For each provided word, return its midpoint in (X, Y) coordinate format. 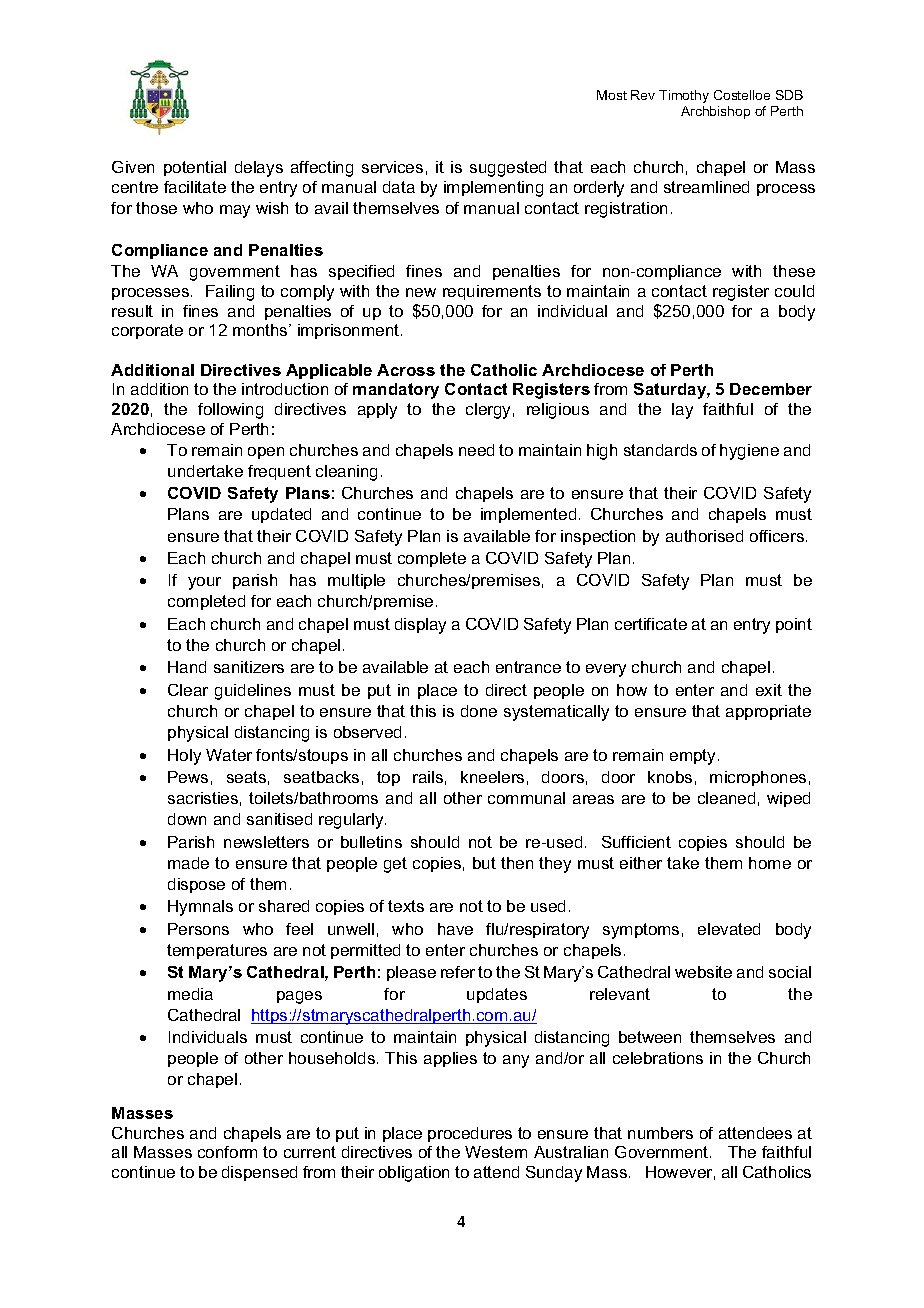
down (187, 819)
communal (526, 798)
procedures (470, 1134)
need (476, 450)
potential (195, 168)
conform (227, 1152)
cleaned (726, 798)
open (266, 453)
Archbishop (715, 112)
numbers (660, 1133)
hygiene (749, 452)
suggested (508, 169)
